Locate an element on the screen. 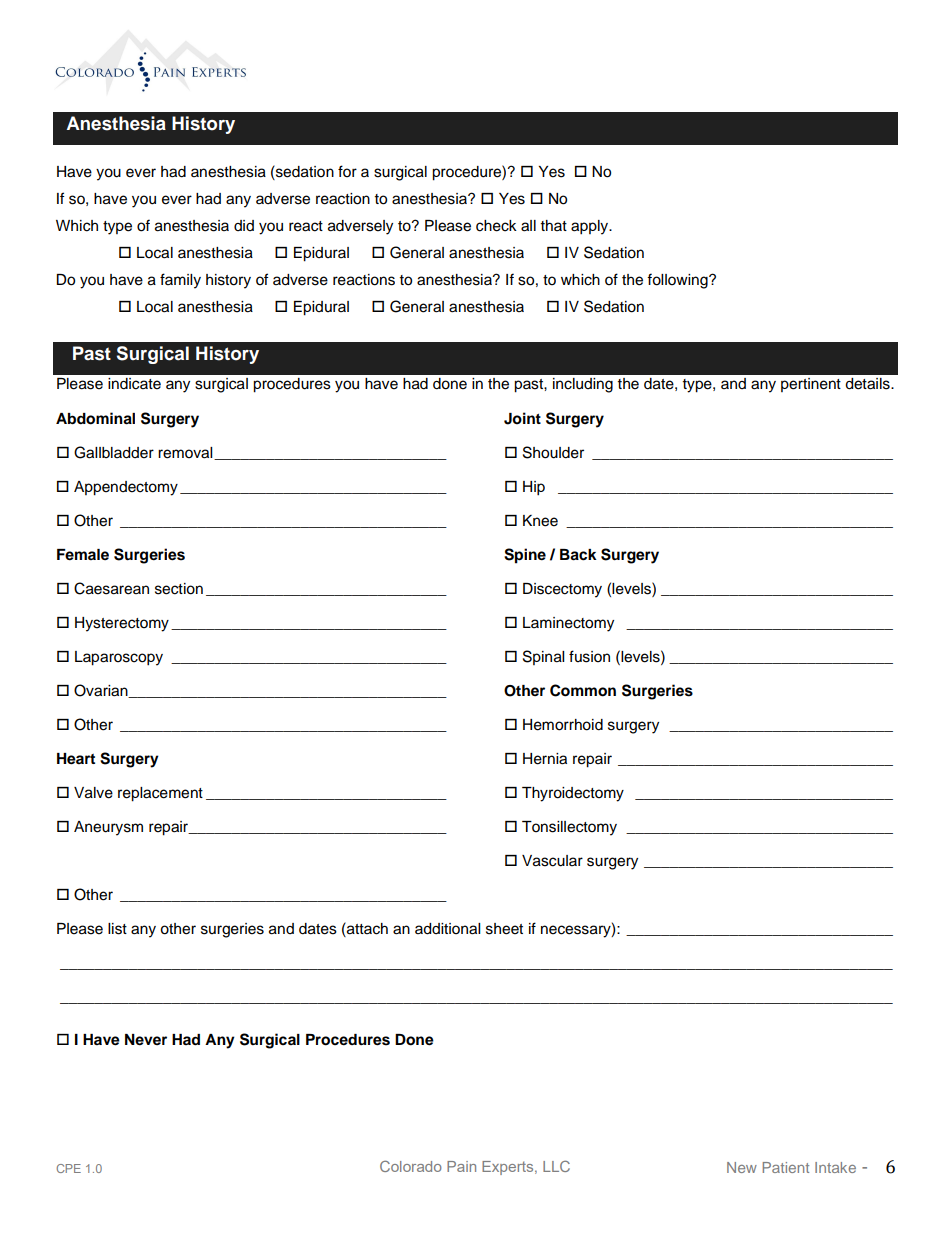  Laparoscopy is located at coordinates (119, 658).
